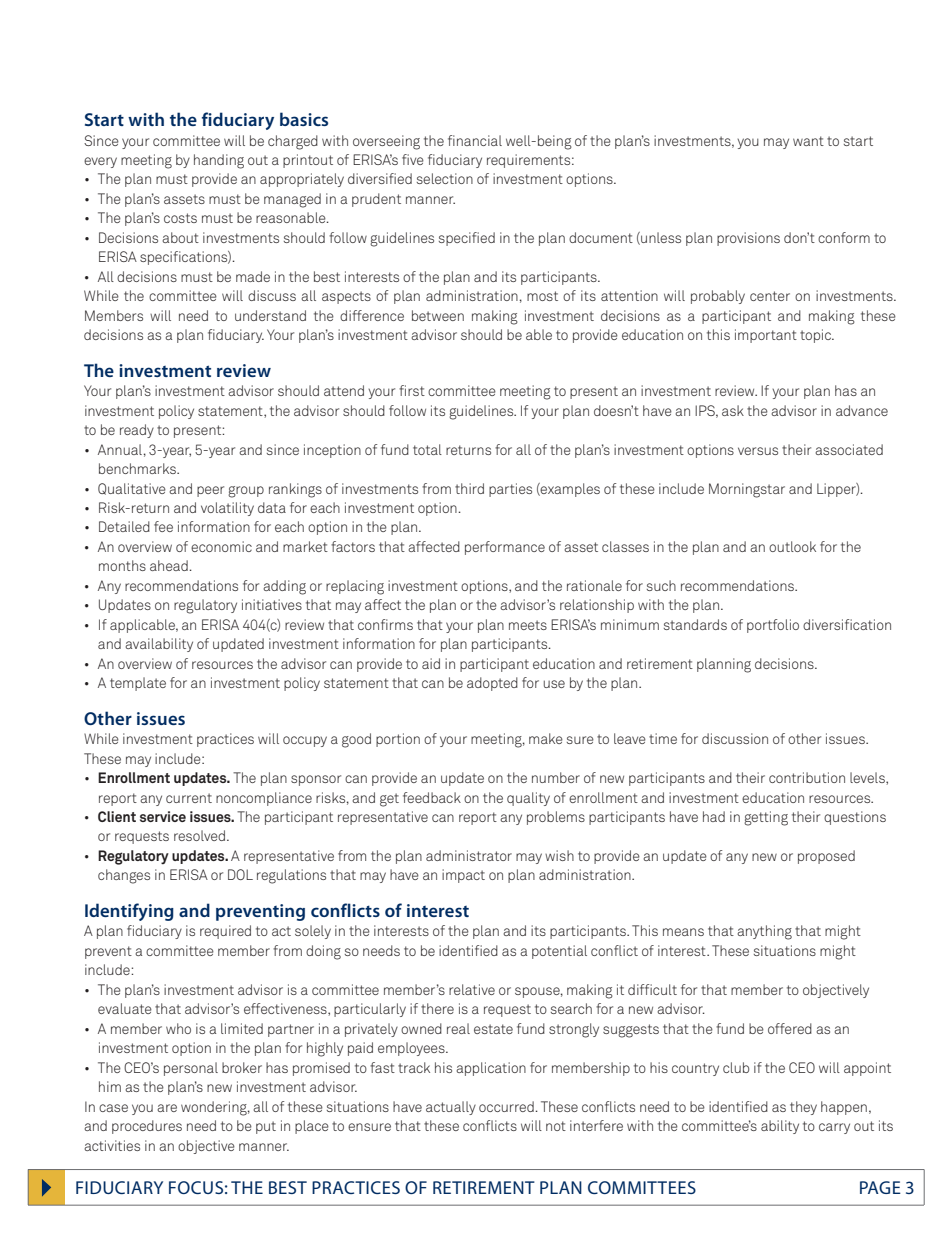  Describe the element at coordinates (475, 140) in the page. I see `financial` at that location.
